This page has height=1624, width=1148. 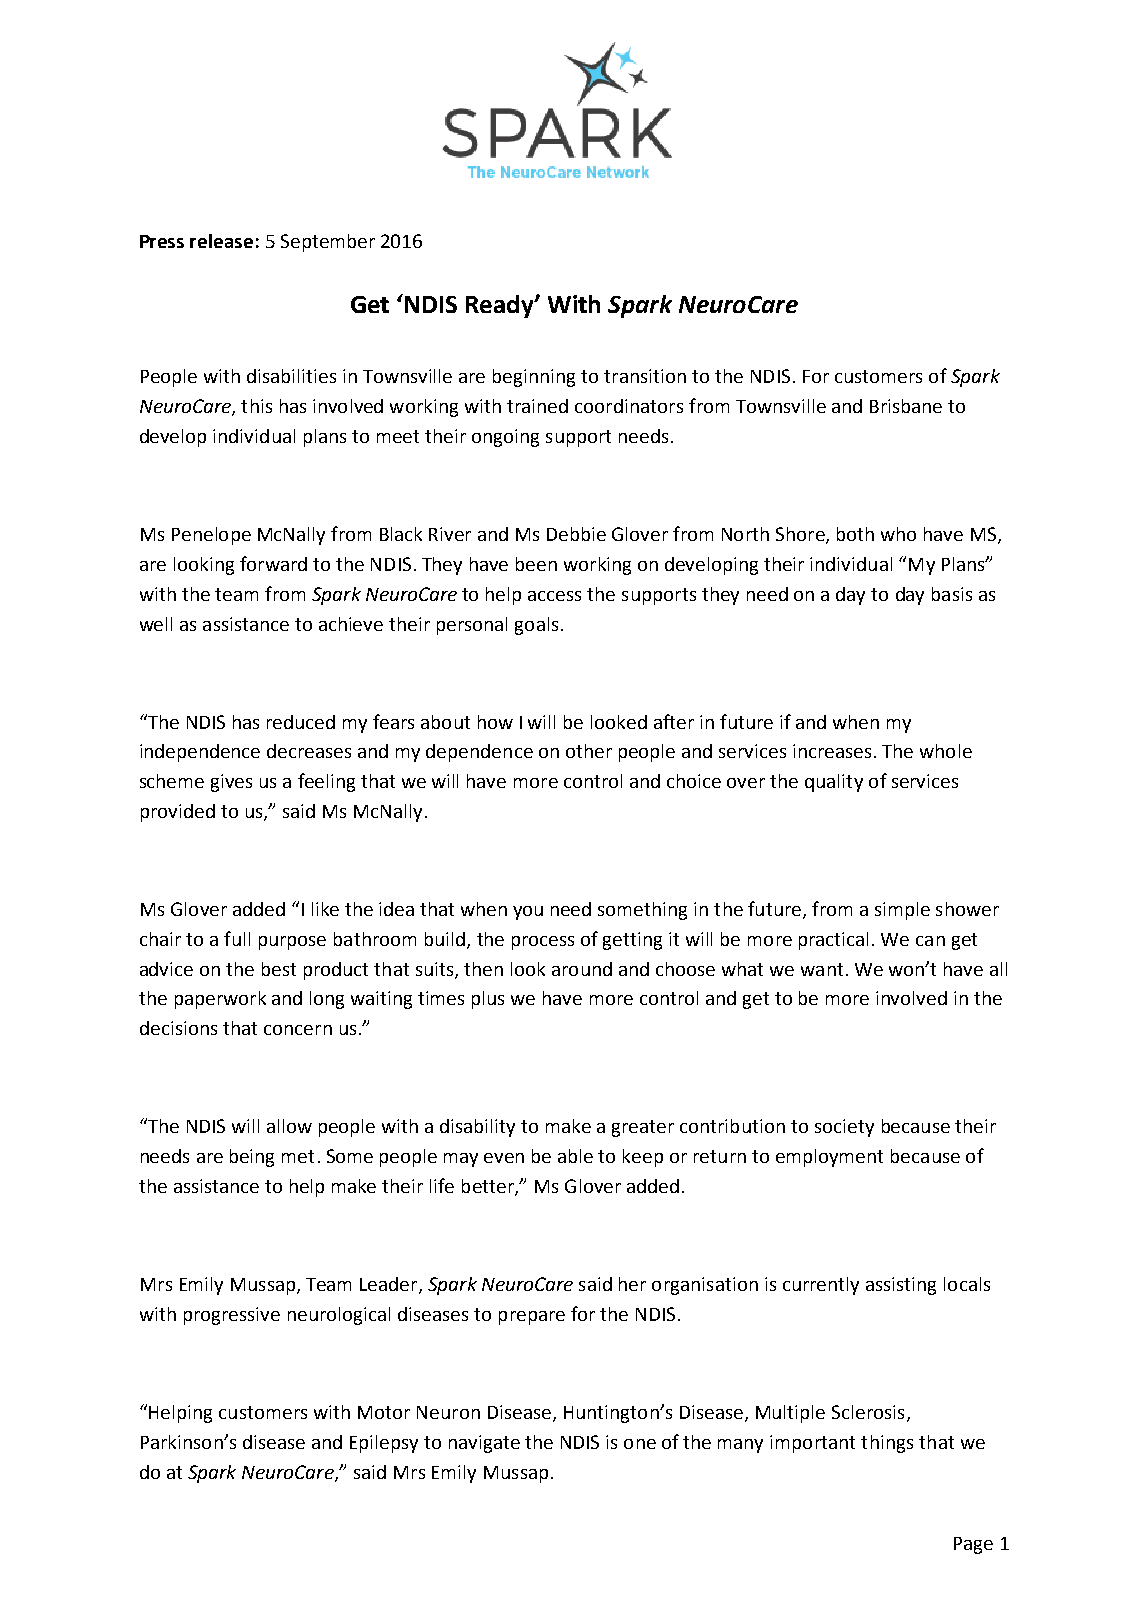 I want to click on Ready, so click(x=501, y=306).
